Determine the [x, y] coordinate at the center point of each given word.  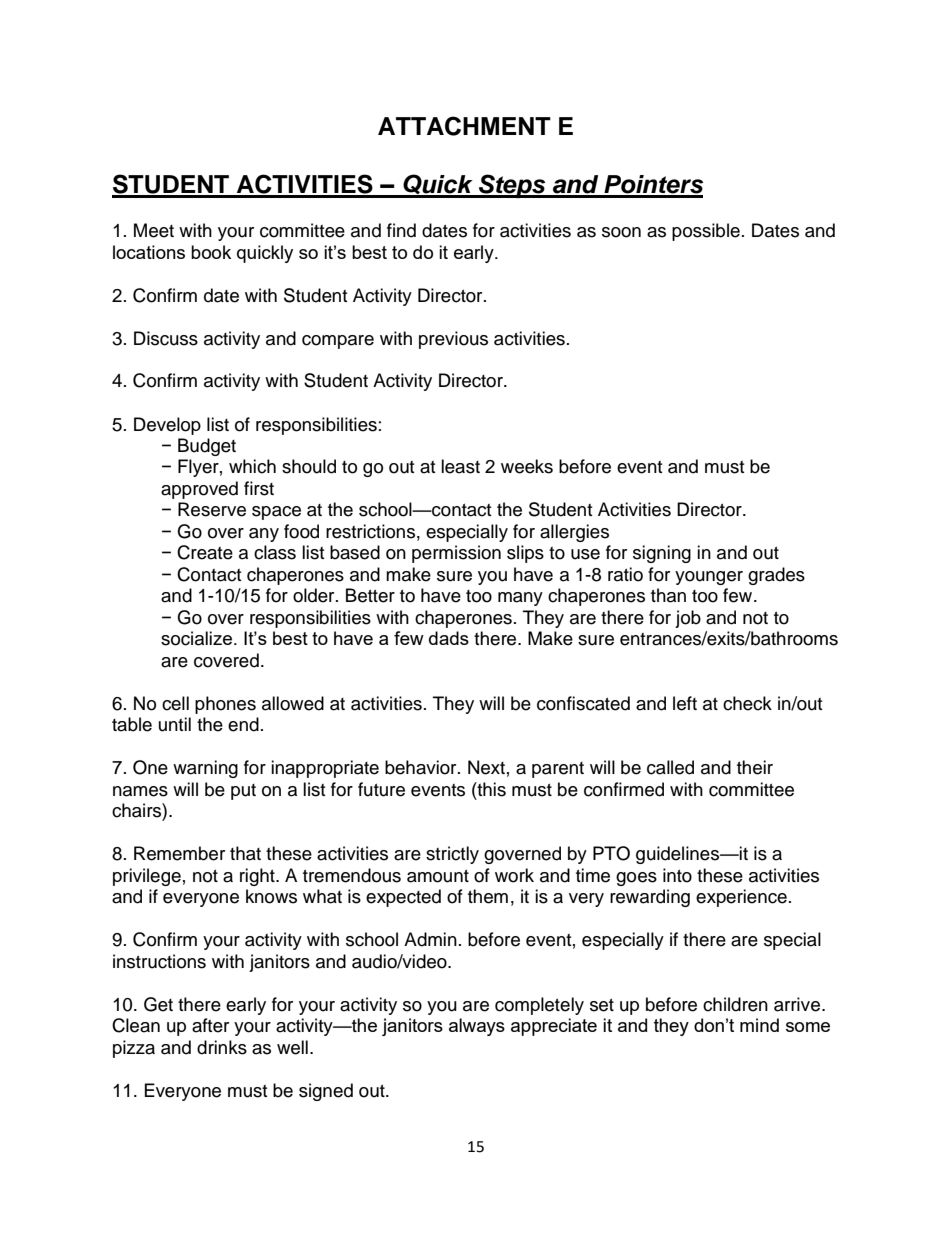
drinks [222, 1047]
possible [706, 232]
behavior [422, 767]
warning [205, 769]
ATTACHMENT [464, 126]
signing [662, 554]
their [755, 767]
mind [759, 1025]
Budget [207, 447]
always [477, 1027]
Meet [154, 230]
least [460, 466]
